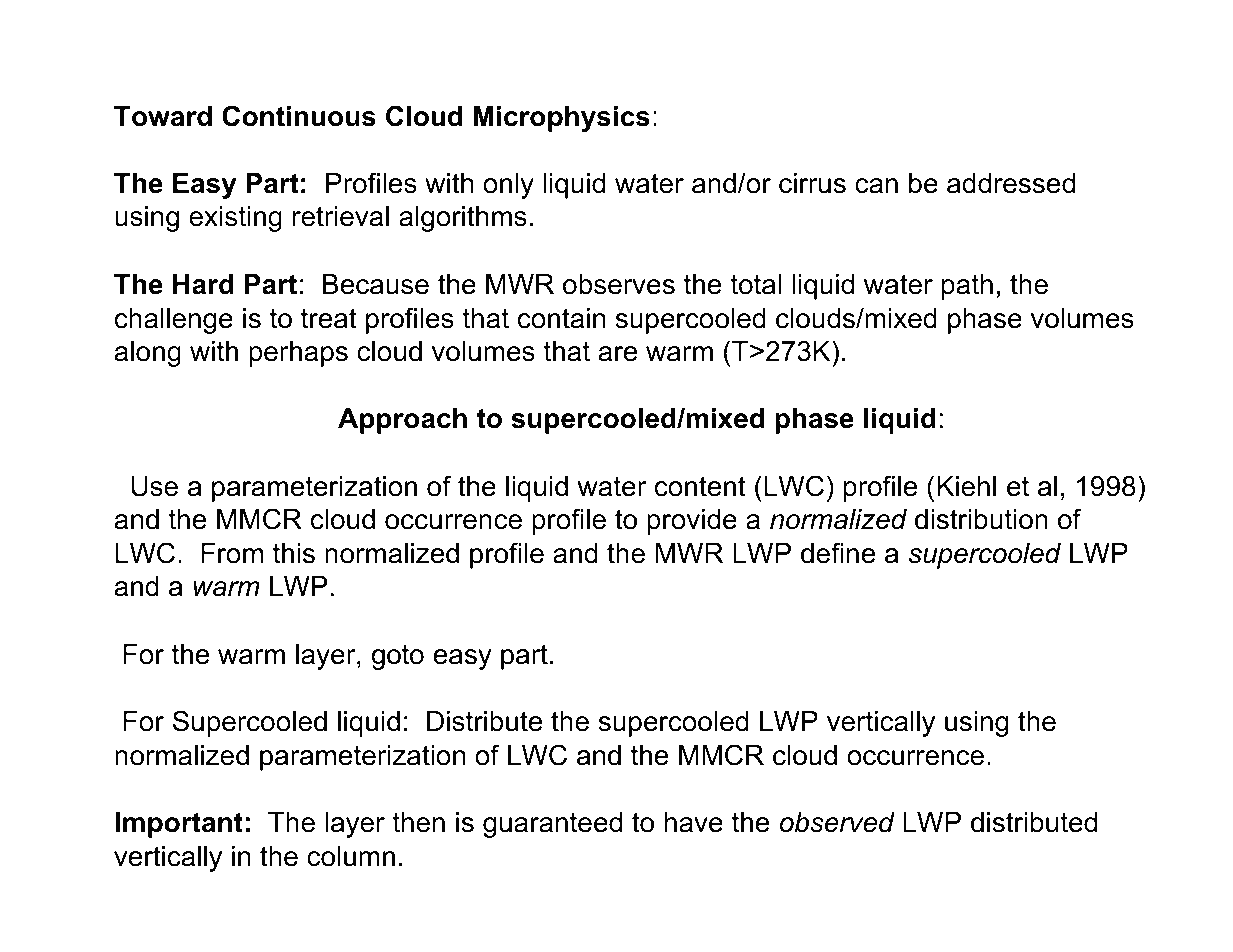 The height and width of the page is (952, 1233). Describe the element at coordinates (617, 354) in the page. I see `are` at that location.
